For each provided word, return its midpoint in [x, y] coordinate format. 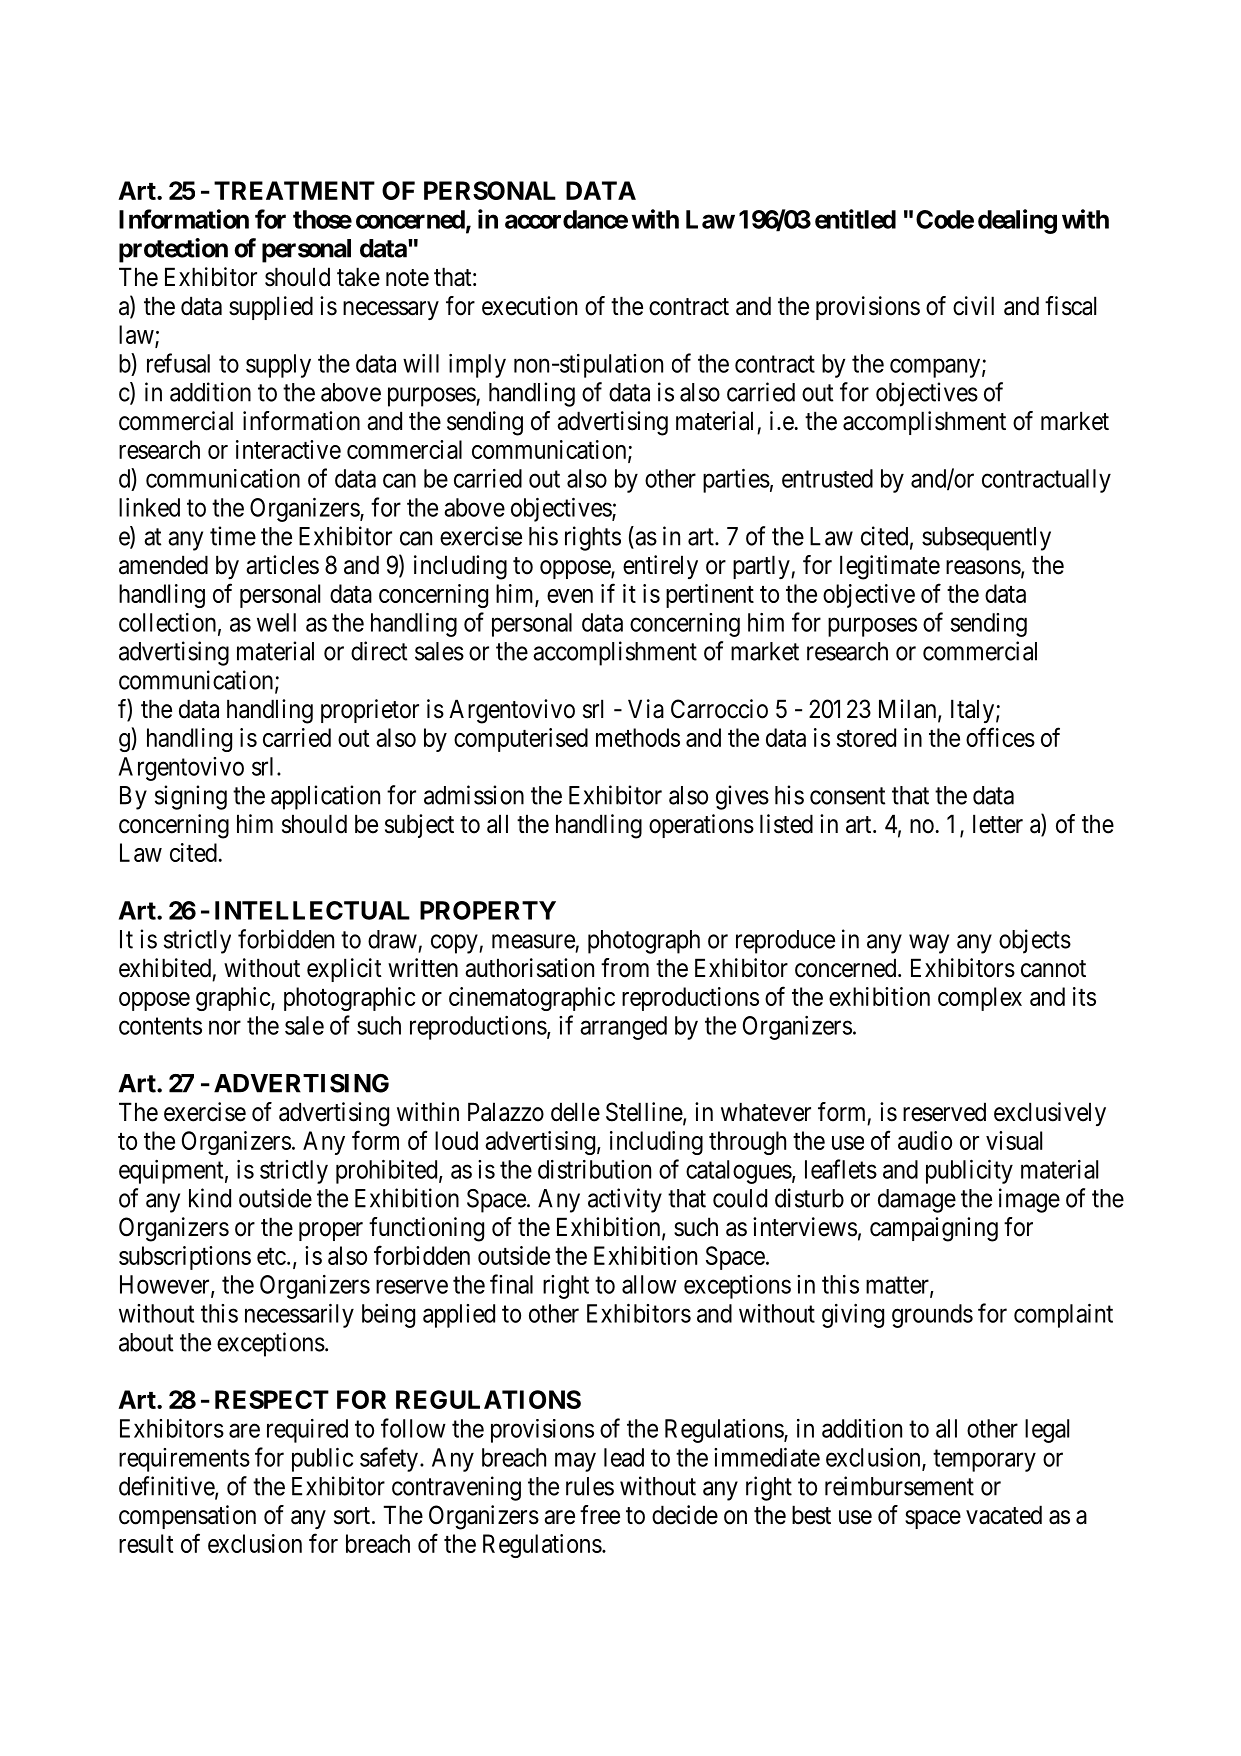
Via [646, 709]
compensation [187, 1517]
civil [973, 306]
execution [529, 306]
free [600, 1515]
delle [575, 1112]
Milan [909, 710]
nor [225, 1028]
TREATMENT [294, 190]
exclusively [1050, 1114]
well [276, 622]
